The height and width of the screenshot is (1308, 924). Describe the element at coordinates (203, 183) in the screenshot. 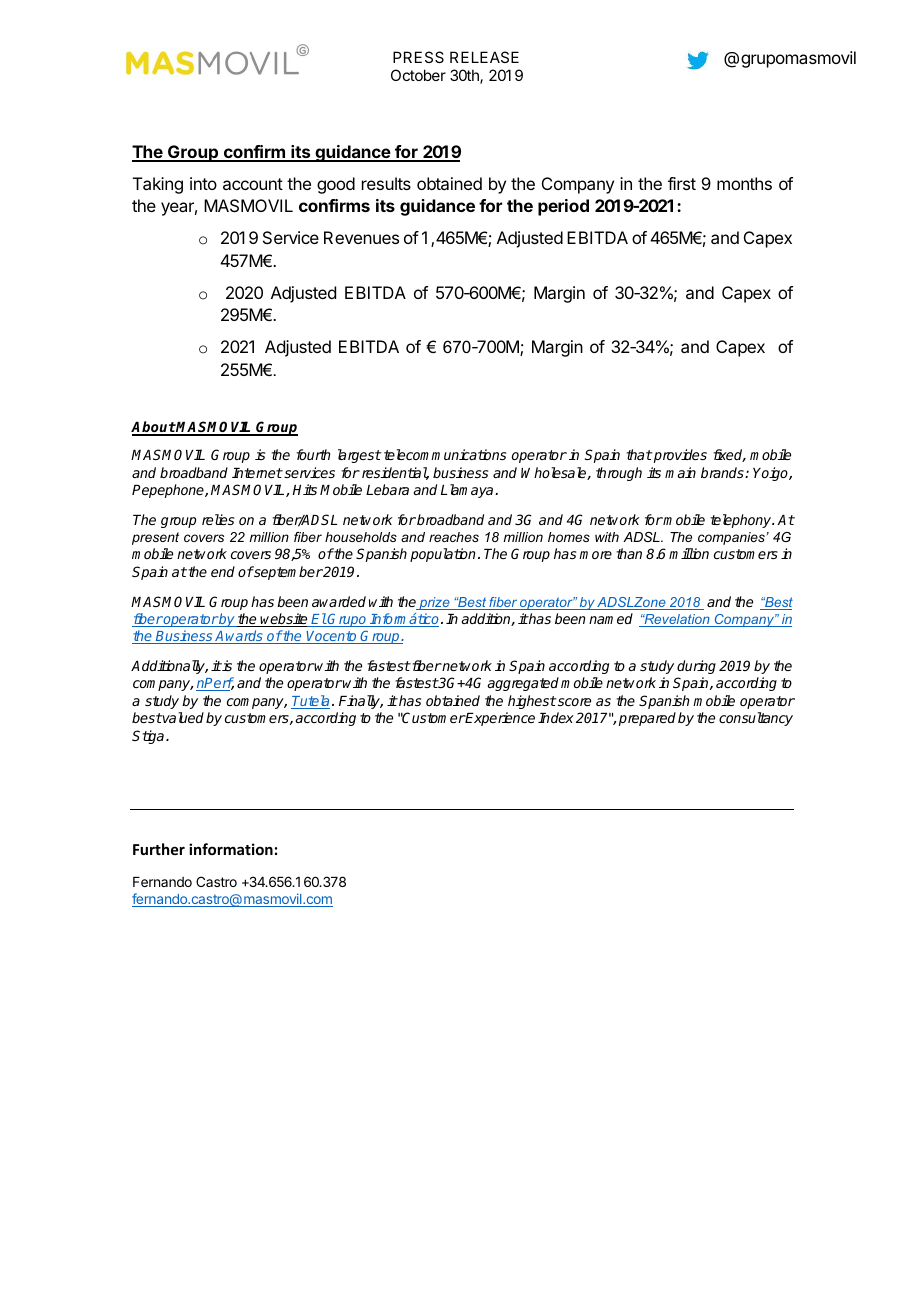

I see `into` at that location.
